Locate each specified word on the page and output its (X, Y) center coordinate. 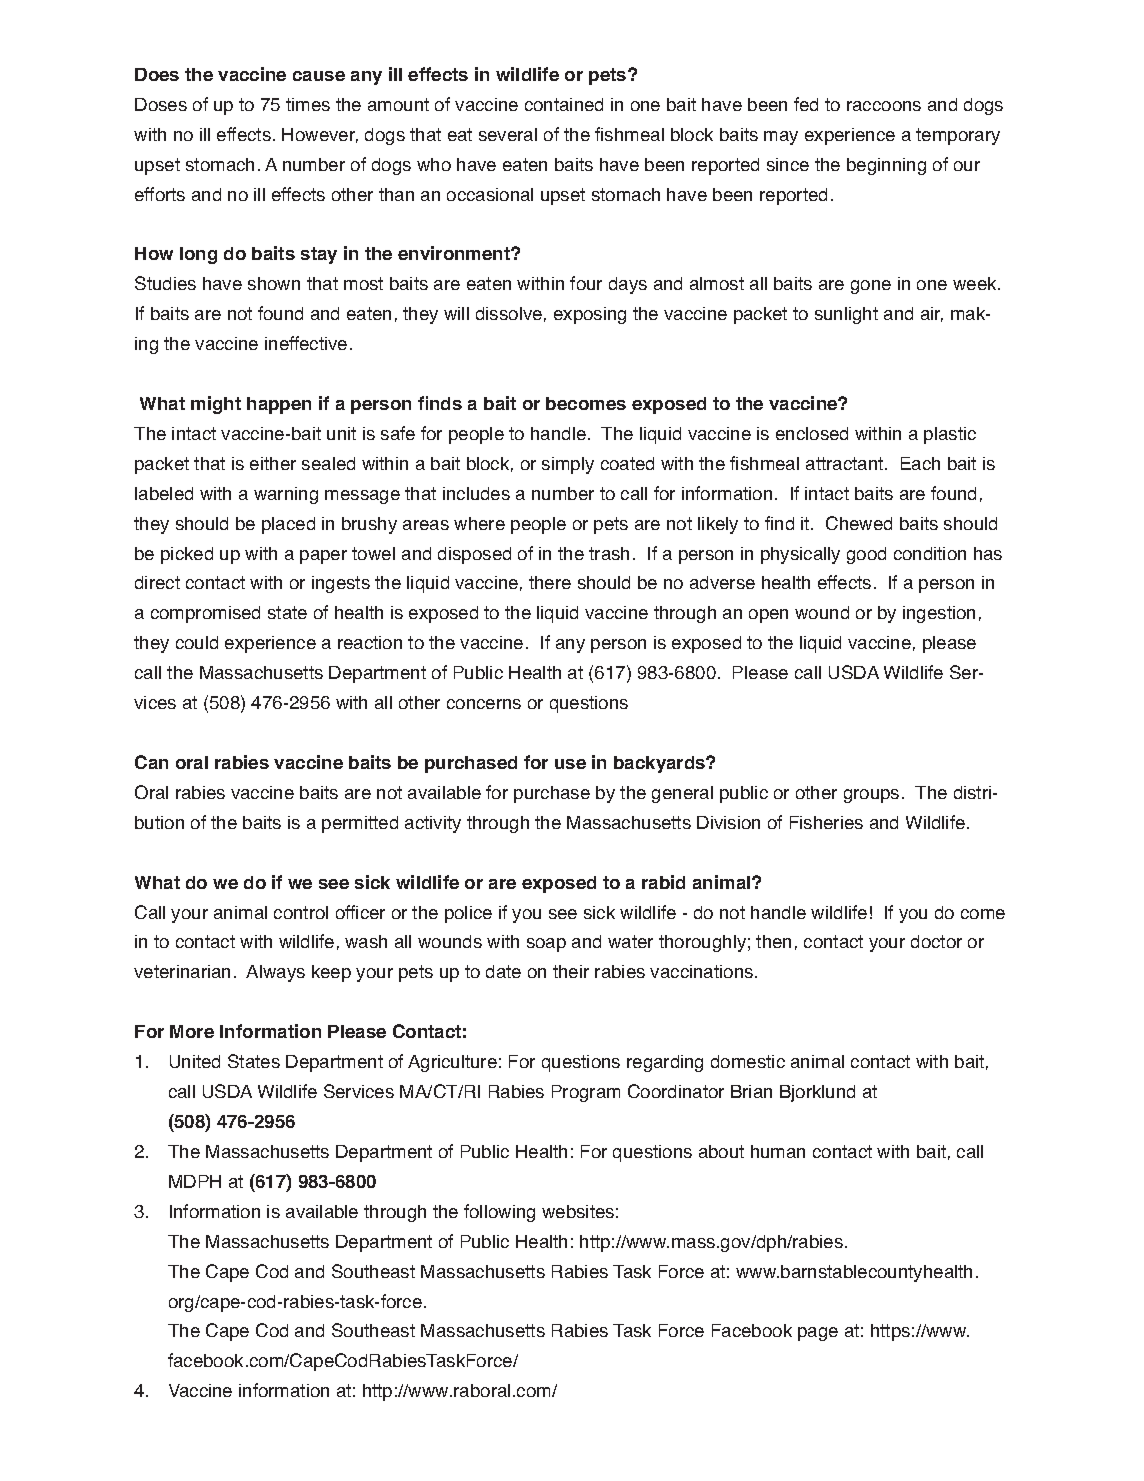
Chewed (859, 523)
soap (546, 945)
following (499, 1213)
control (301, 912)
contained (564, 104)
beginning (886, 166)
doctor (936, 941)
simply (568, 465)
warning (286, 495)
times (308, 104)
